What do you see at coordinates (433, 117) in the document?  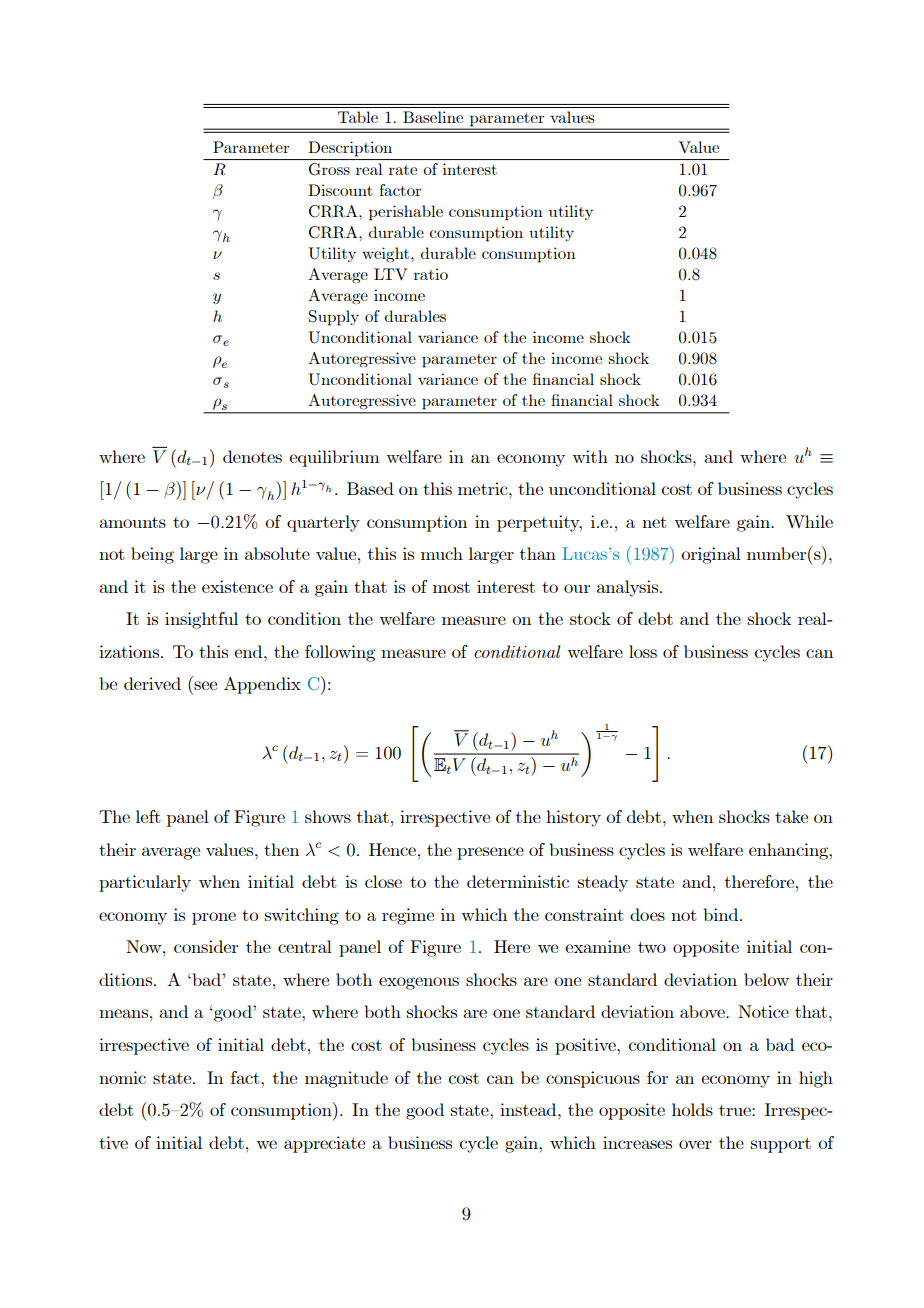 I see `Baseline` at bounding box center [433, 117].
